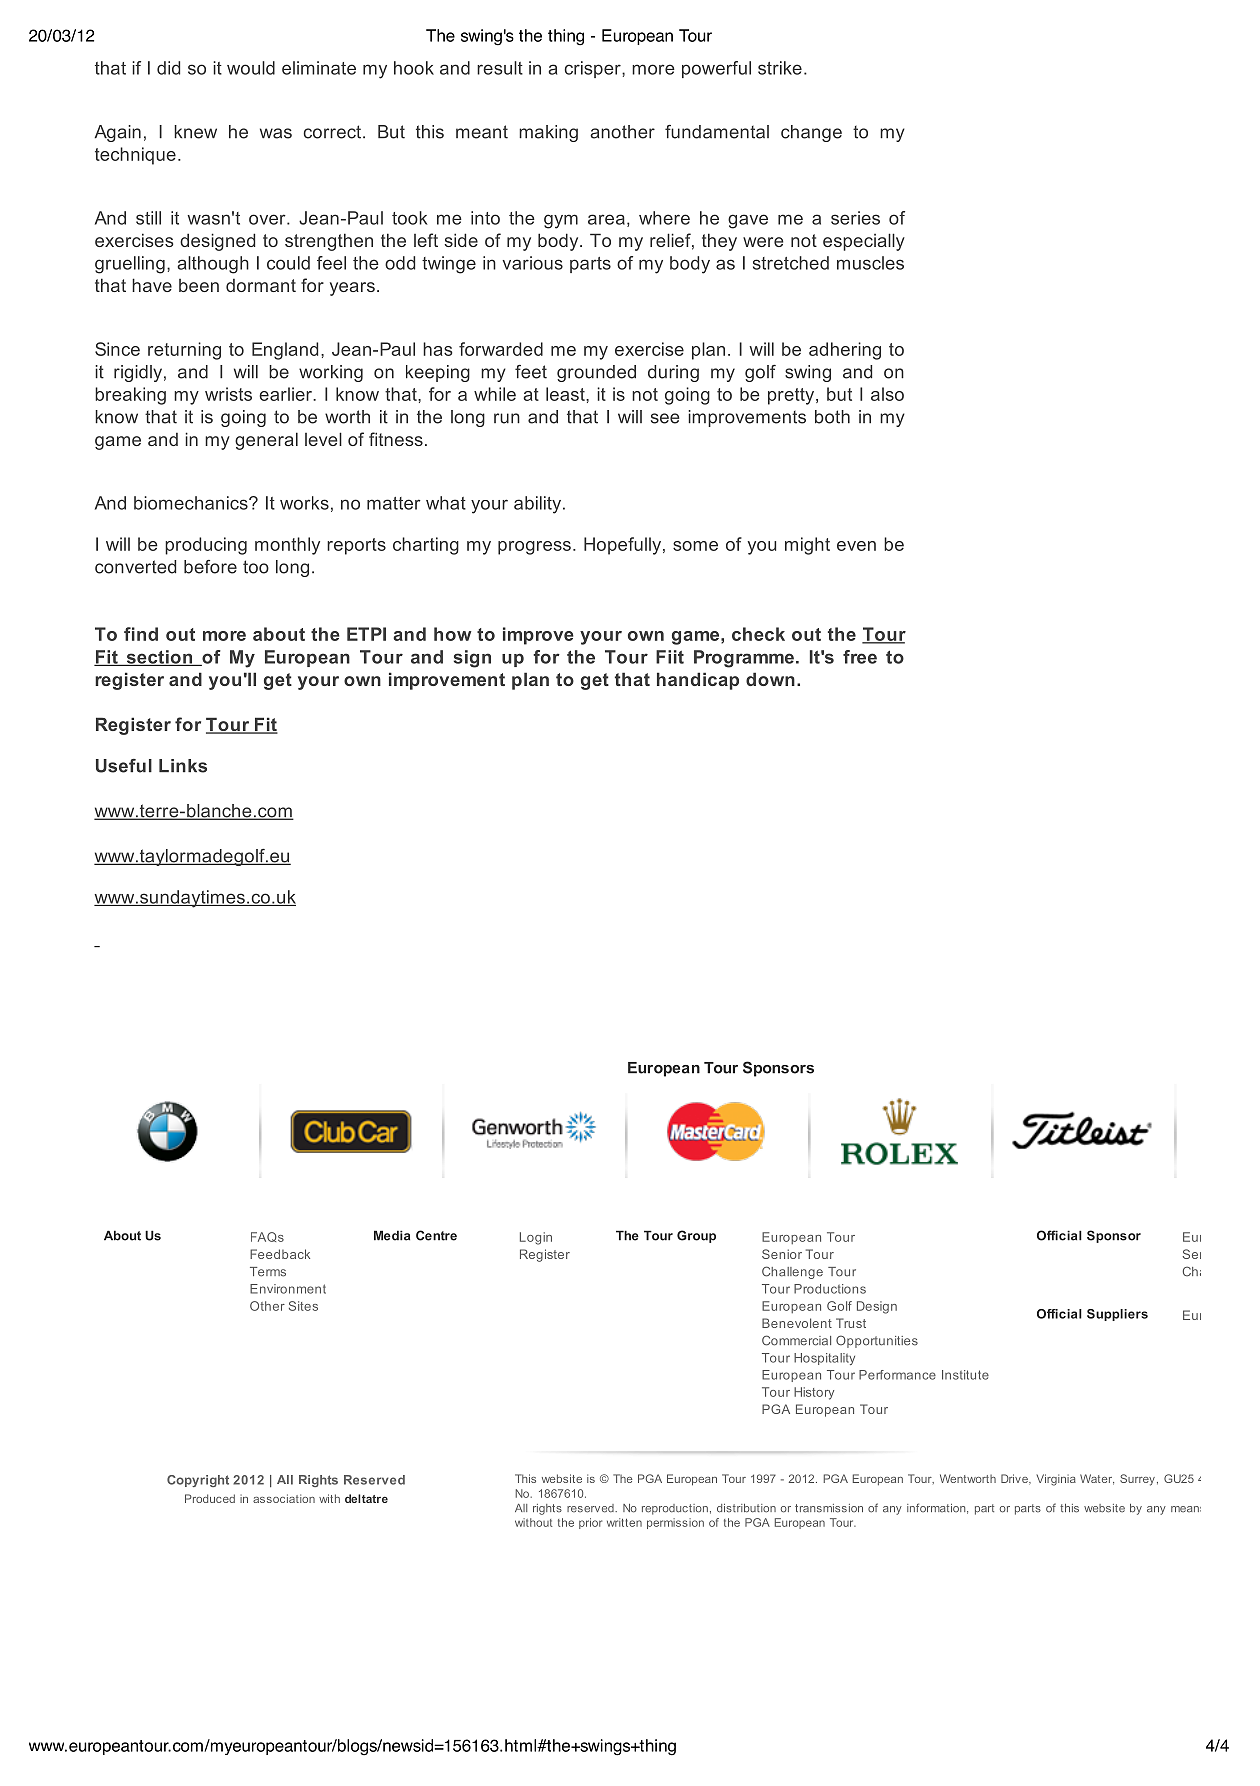  Describe the element at coordinates (811, 133) in the screenshot. I see `change` at that location.
